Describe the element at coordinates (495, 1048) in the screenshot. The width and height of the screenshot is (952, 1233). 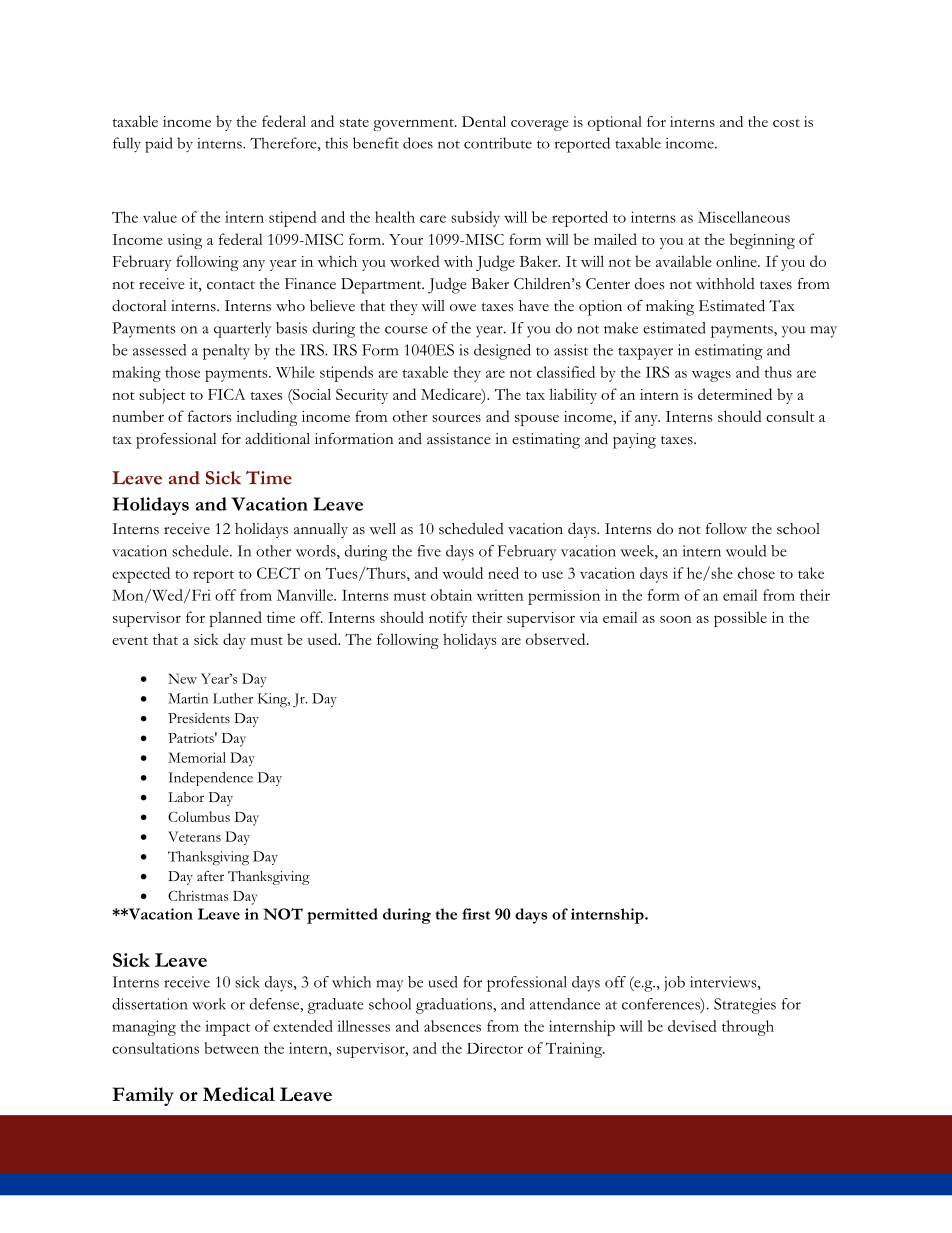
I see `Director` at that location.
